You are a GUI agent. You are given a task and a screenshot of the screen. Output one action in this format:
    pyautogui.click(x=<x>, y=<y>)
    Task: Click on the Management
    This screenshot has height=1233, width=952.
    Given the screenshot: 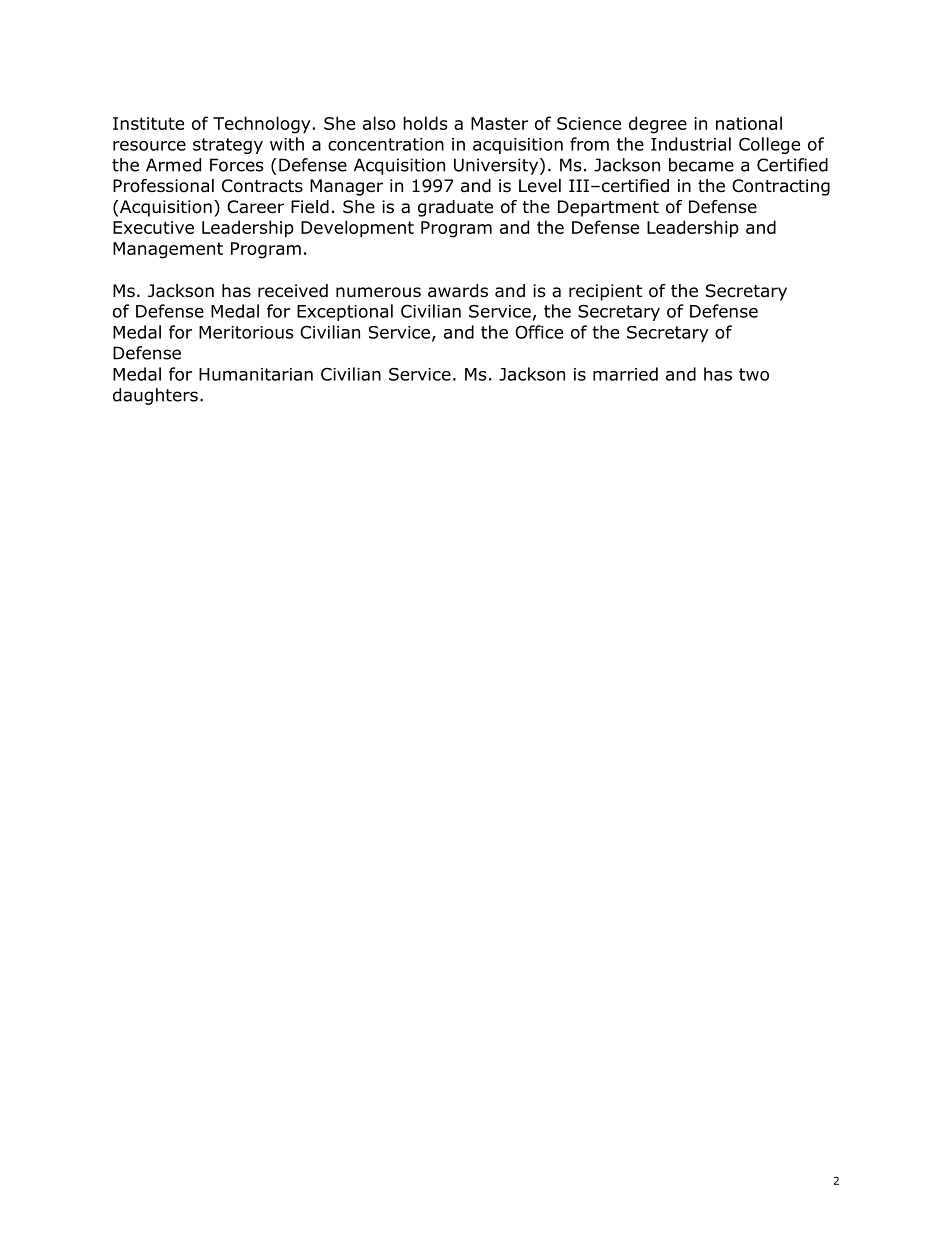 What is the action you would take?
    pyautogui.click(x=168, y=250)
